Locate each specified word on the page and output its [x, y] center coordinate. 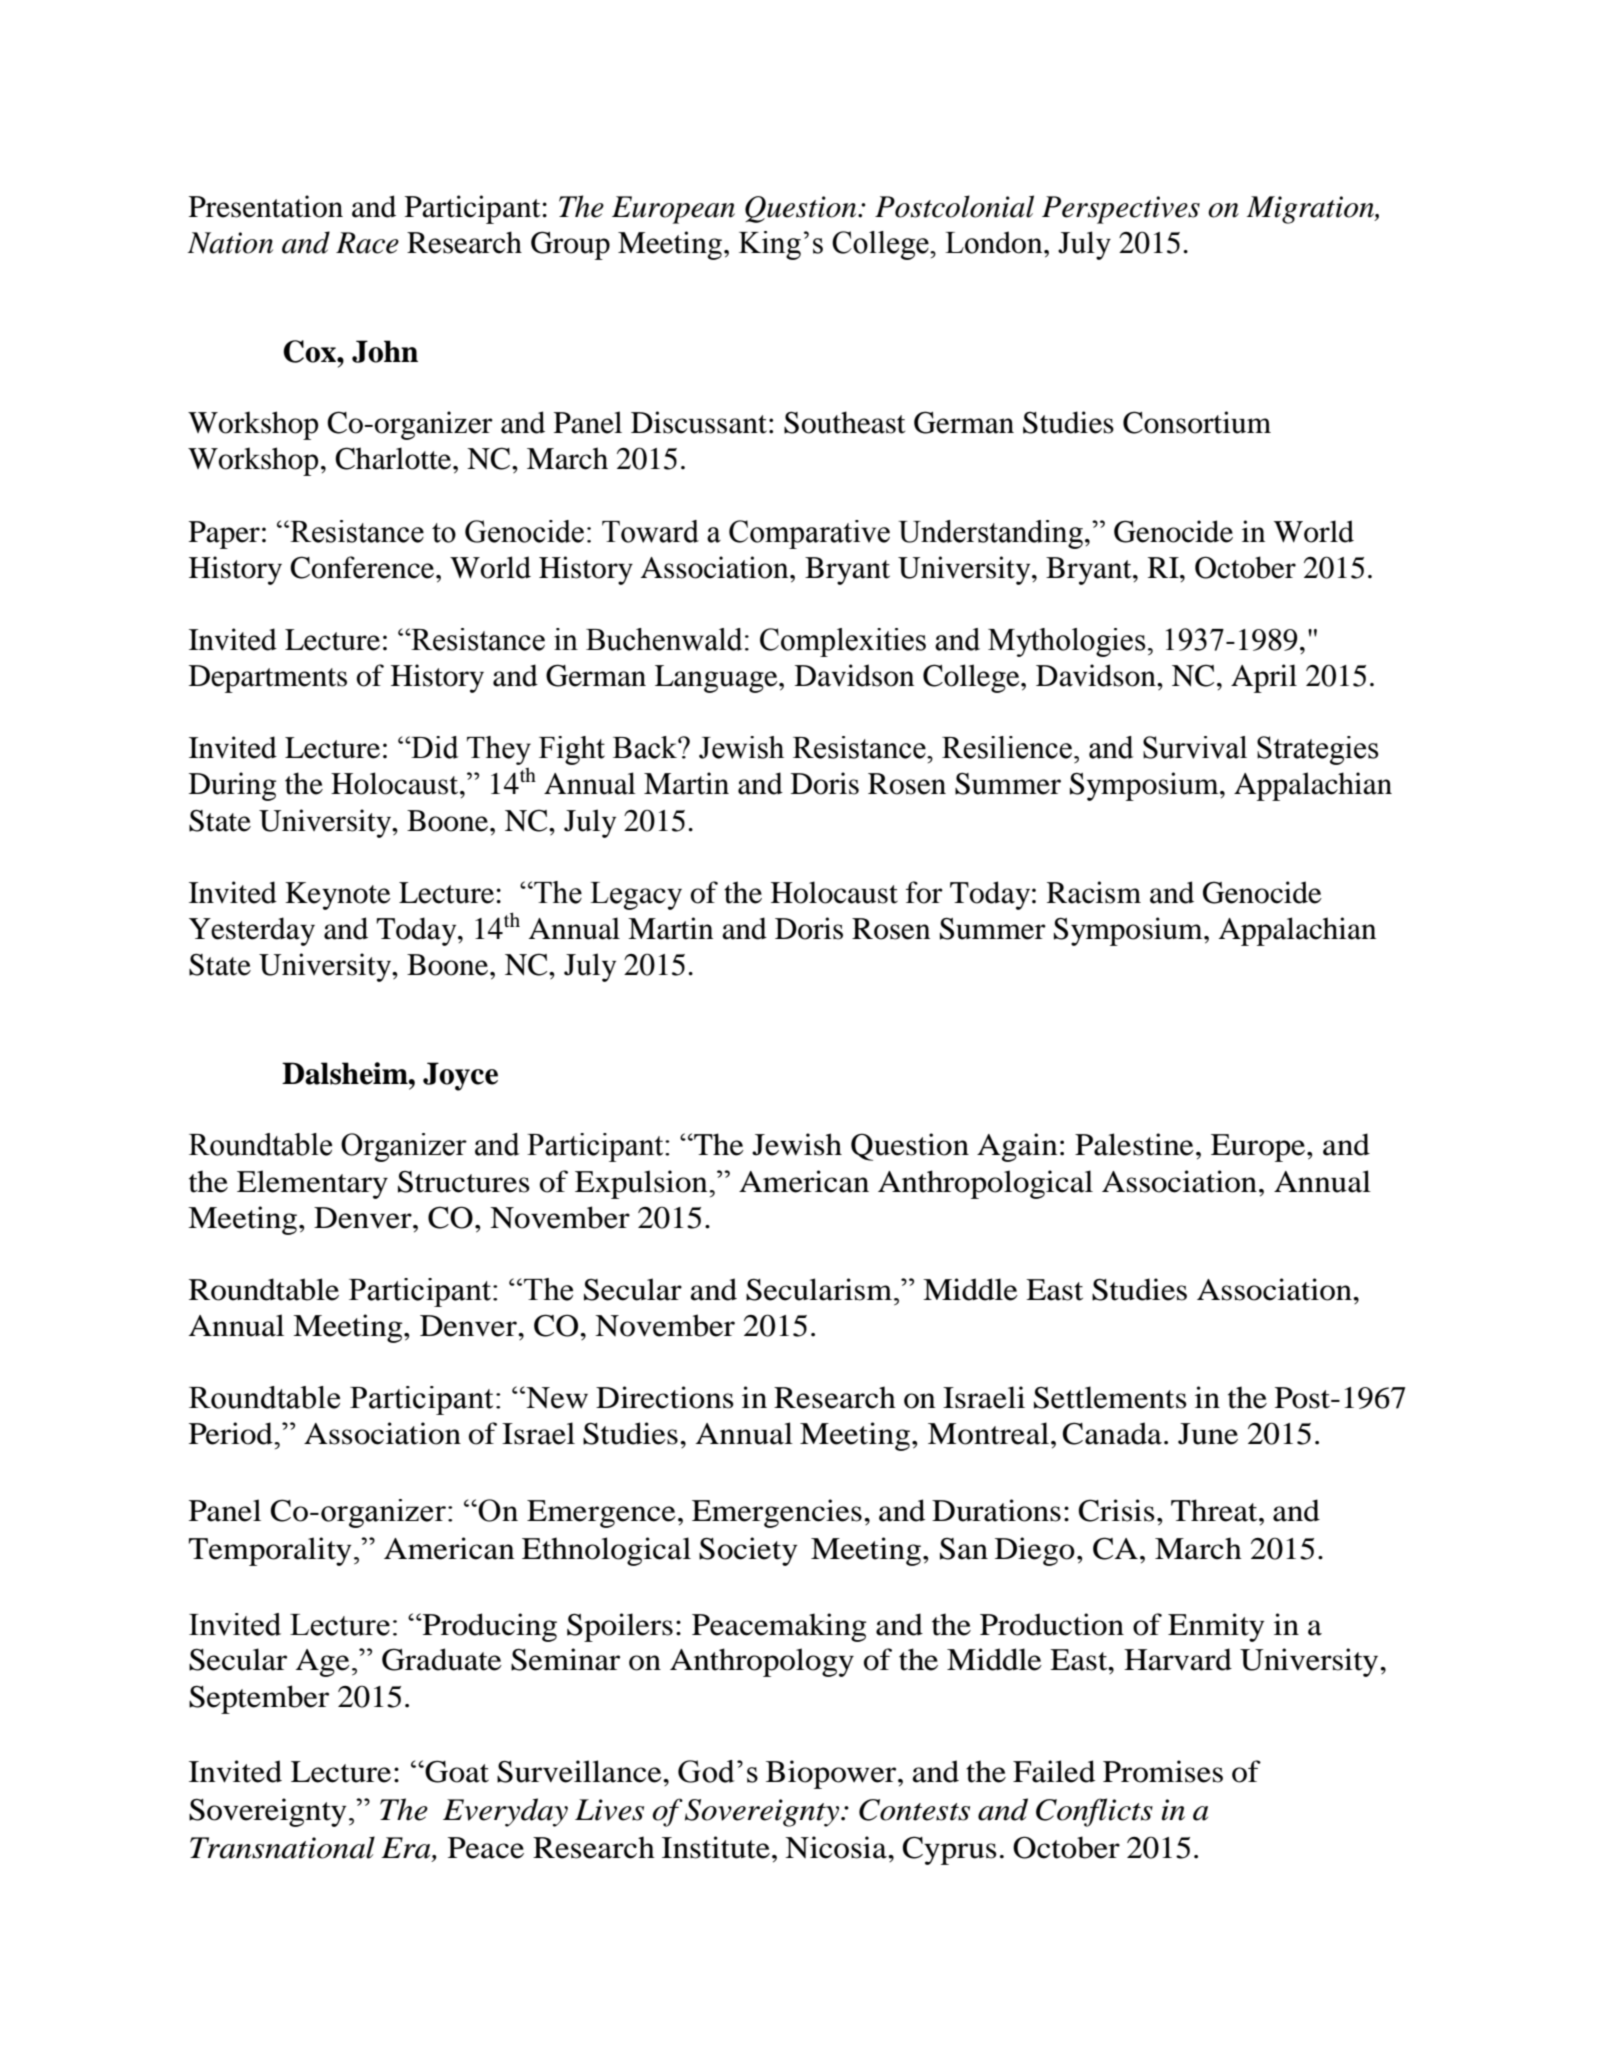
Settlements [1110, 1397]
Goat [456, 1771]
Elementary [312, 1184]
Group [570, 245]
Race [367, 243]
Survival [1195, 747]
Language [717, 679]
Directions [665, 1397]
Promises [1163, 1771]
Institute [716, 1847]
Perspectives [1121, 210]
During [232, 786]
